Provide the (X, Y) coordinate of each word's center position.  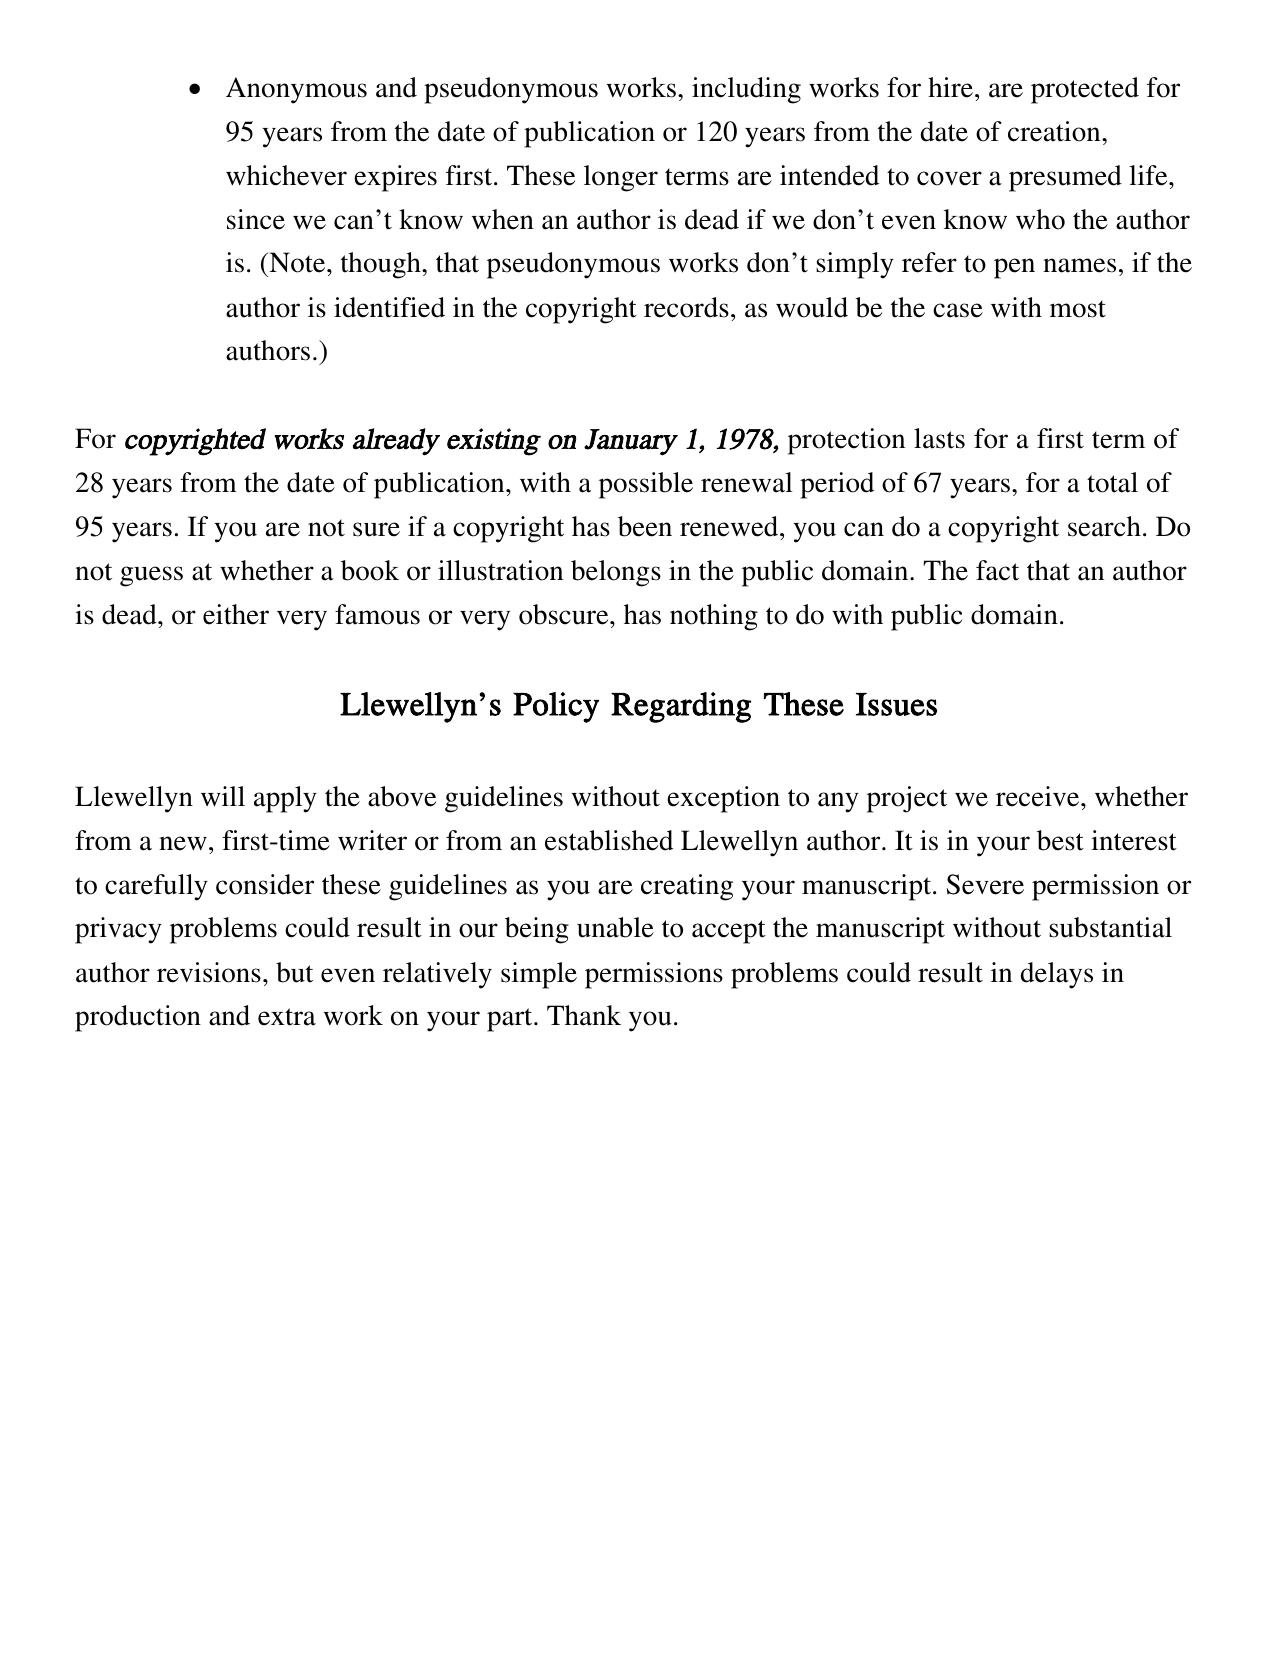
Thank (584, 1015)
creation (1055, 131)
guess (151, 576)
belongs (616, 573)
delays (1057, 975)
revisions (209, 972)
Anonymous (296, 90)
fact (997, 570)
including (746, 90)
